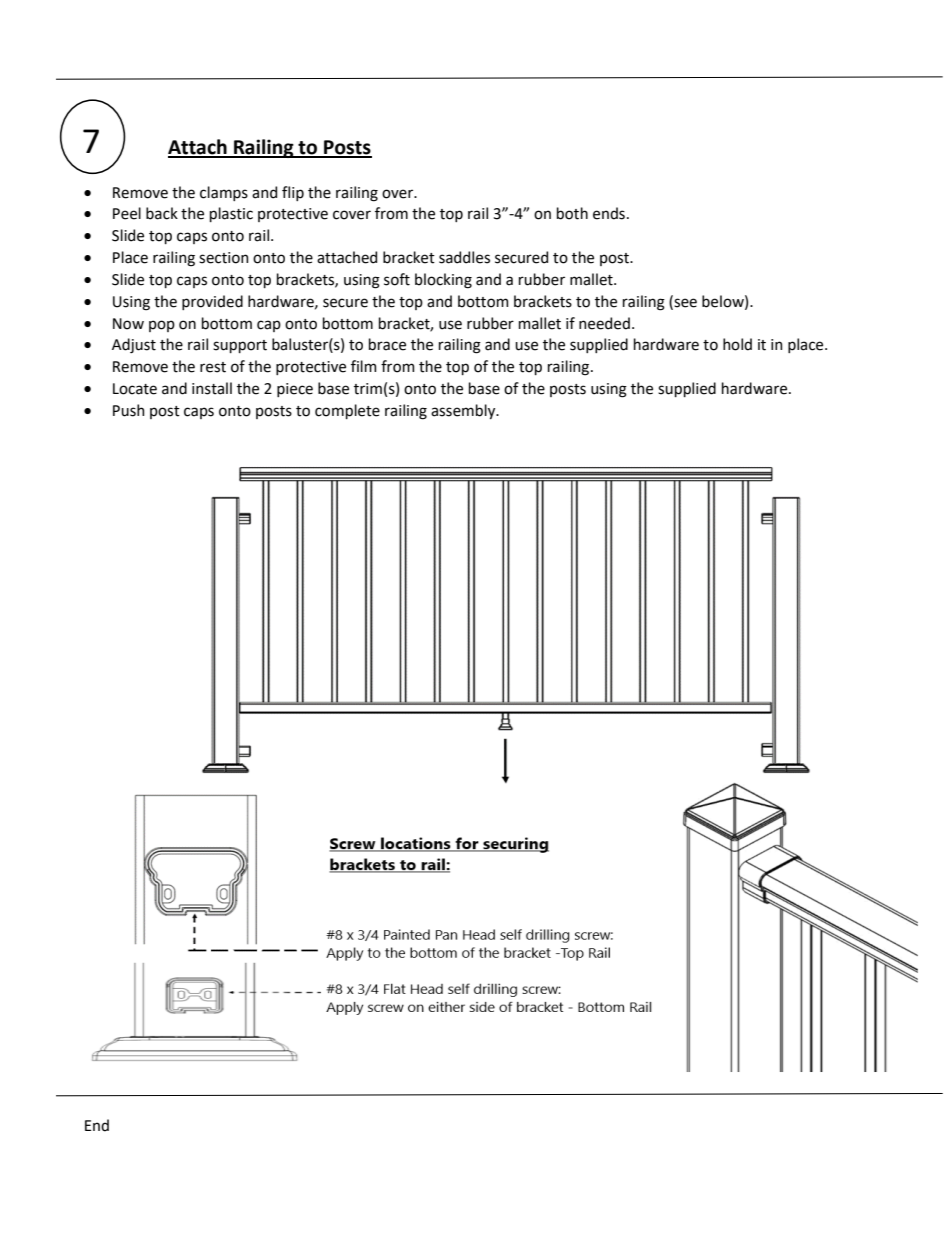 The width and height of the screenshot is (952, 1233). What do you see at coordinates (212, 302) in the screenshot?
I see `provided` at bounding box center [212, 302].
